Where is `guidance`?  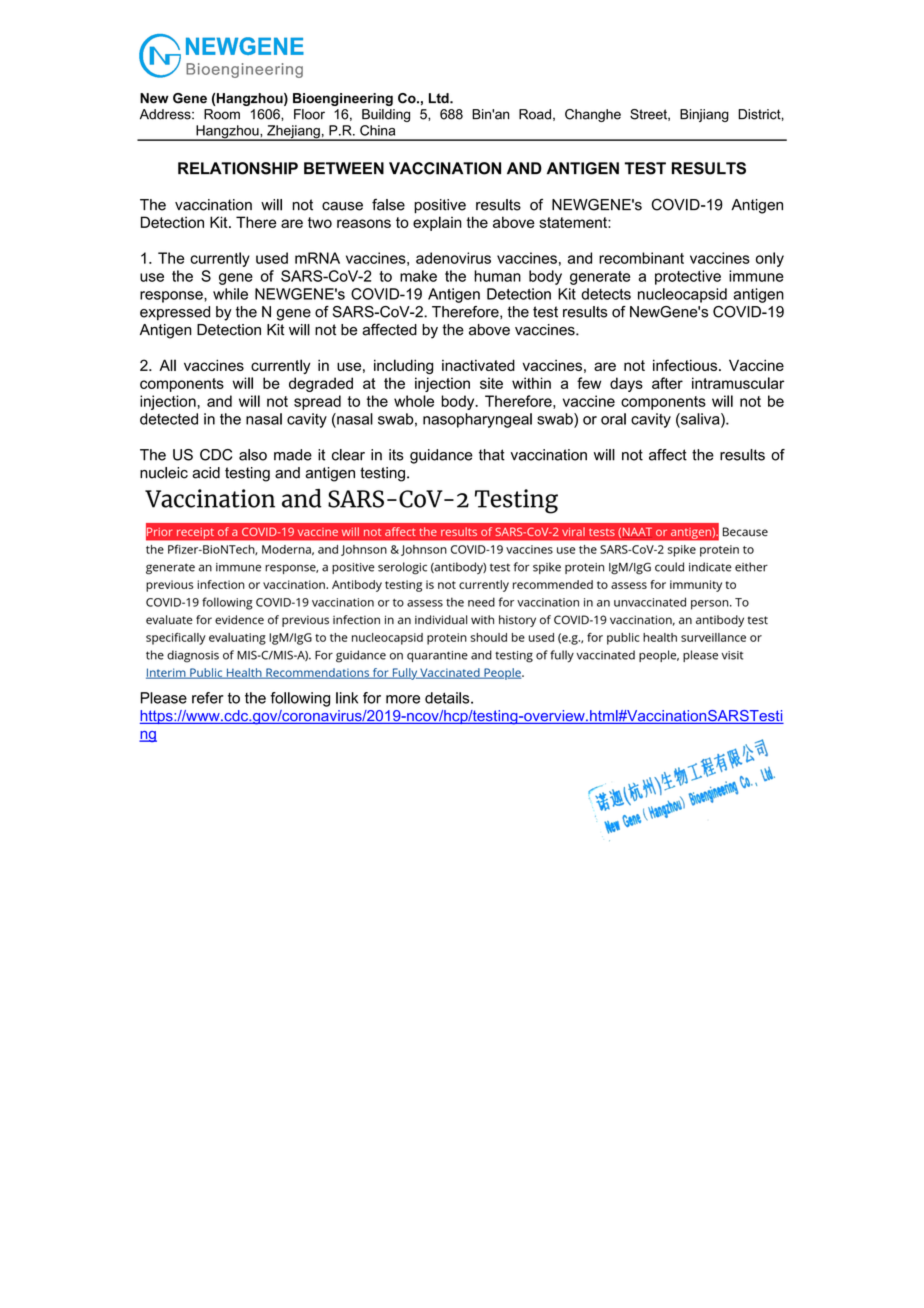 guidance is located at coordinates (441, 456).
